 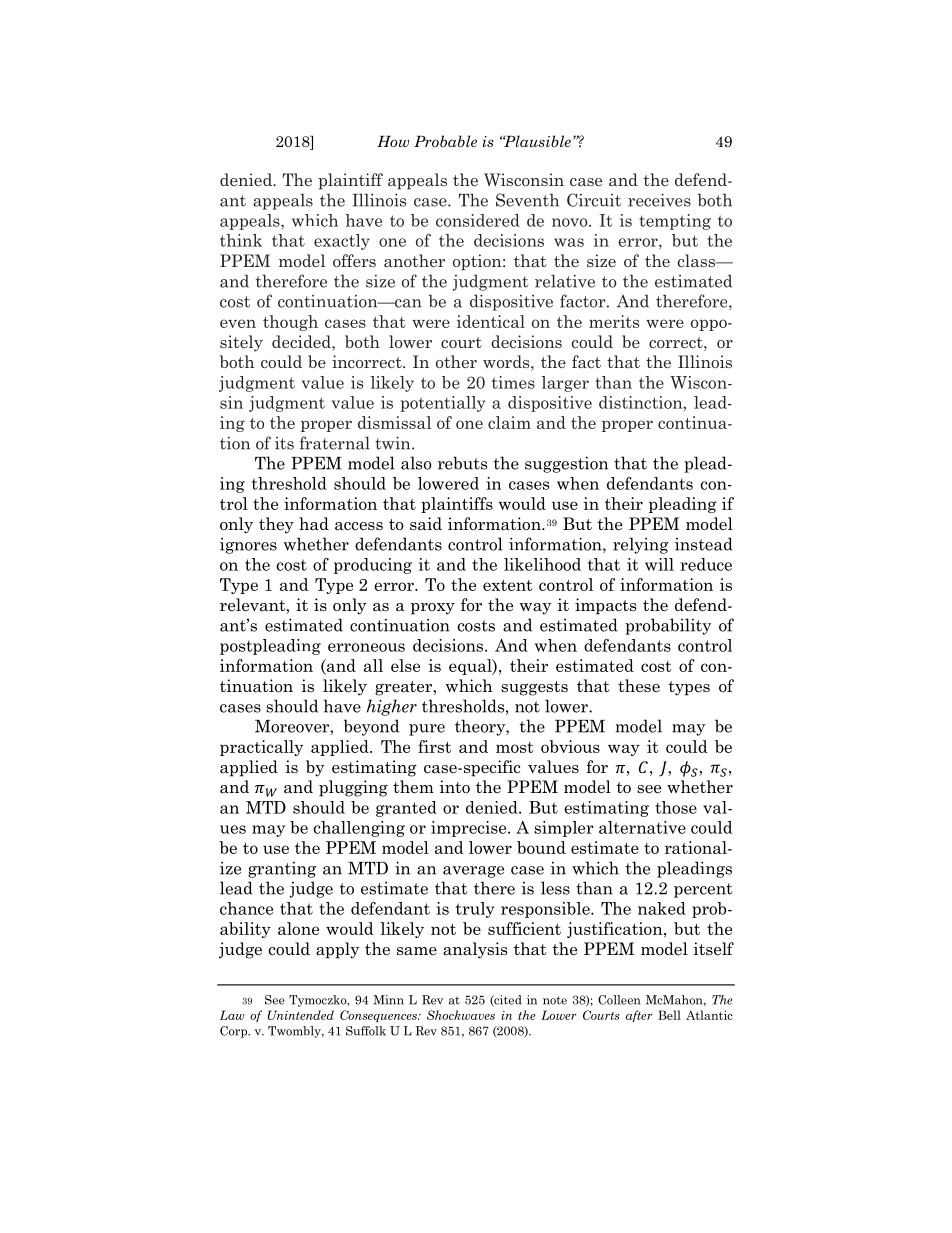 I want to click on into, so click(x=454, y=786).
